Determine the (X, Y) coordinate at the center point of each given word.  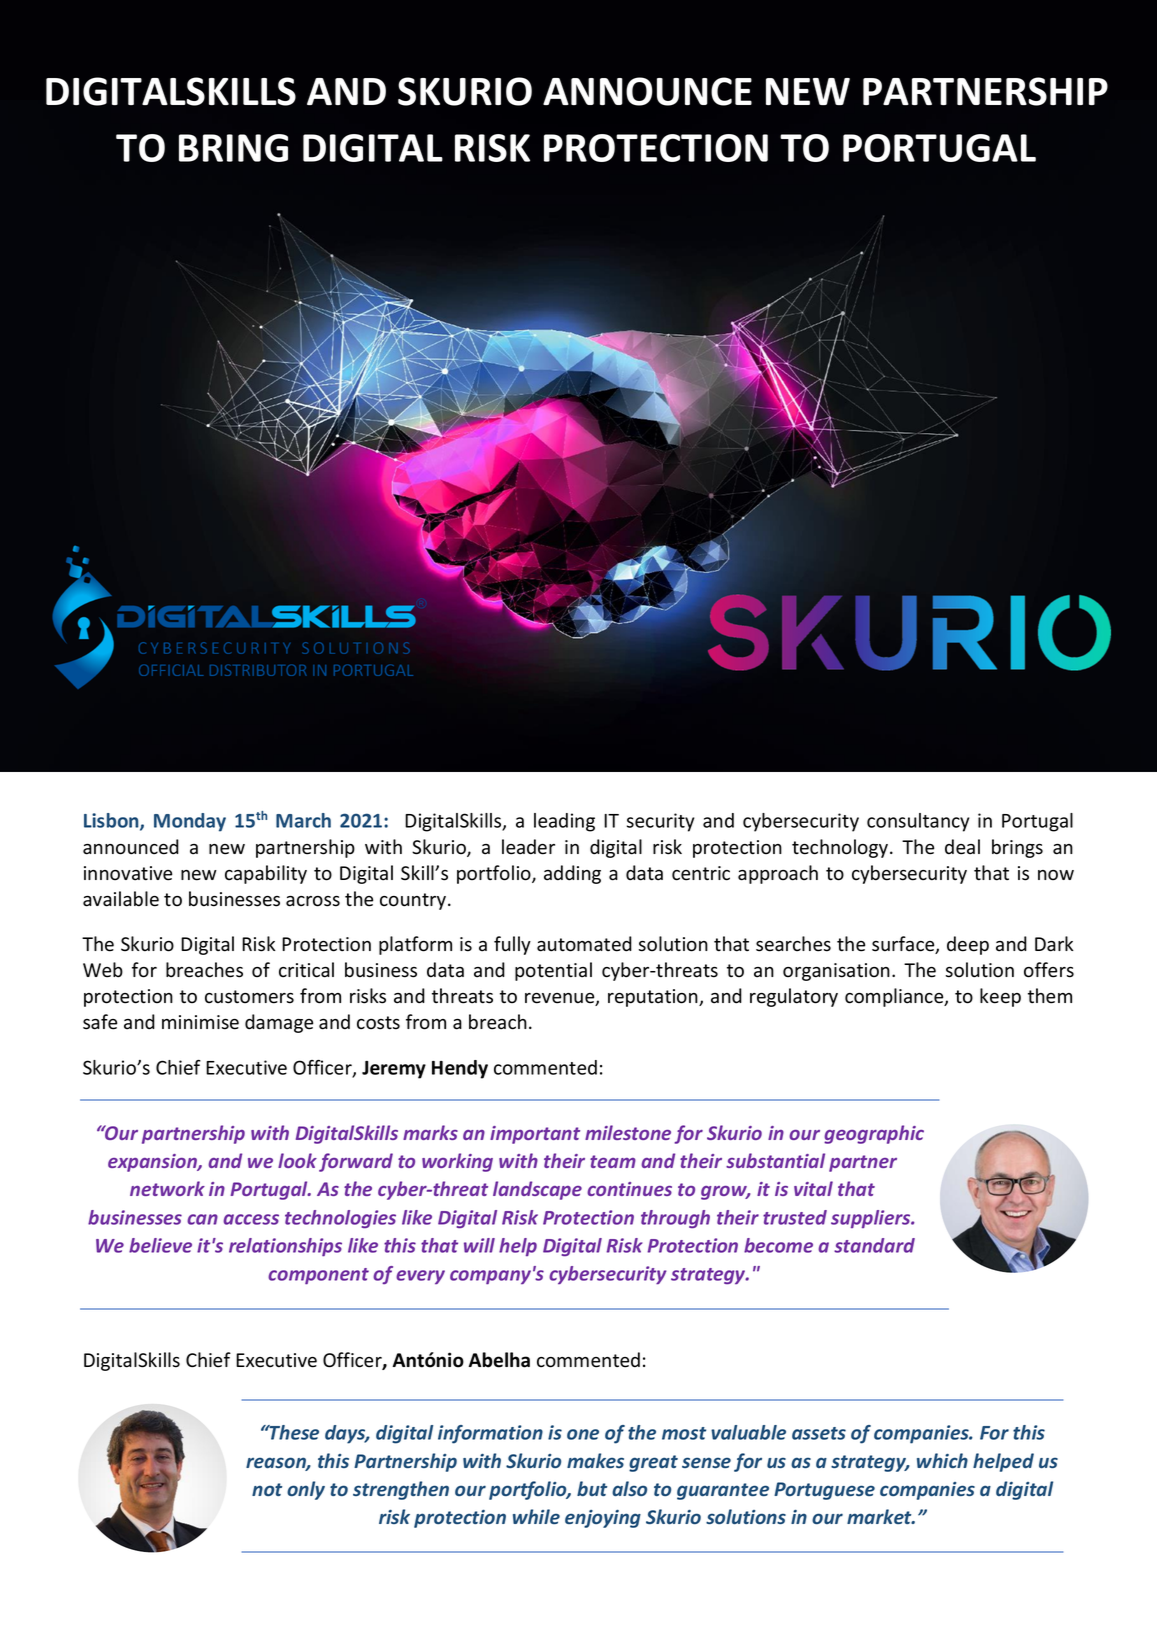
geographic (874, 1134)
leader (528, 847)
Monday (190, 822)
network (167, 1188)
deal (962, 847)
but (592, 1488)
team (613, 1161)
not (267, 1489)
